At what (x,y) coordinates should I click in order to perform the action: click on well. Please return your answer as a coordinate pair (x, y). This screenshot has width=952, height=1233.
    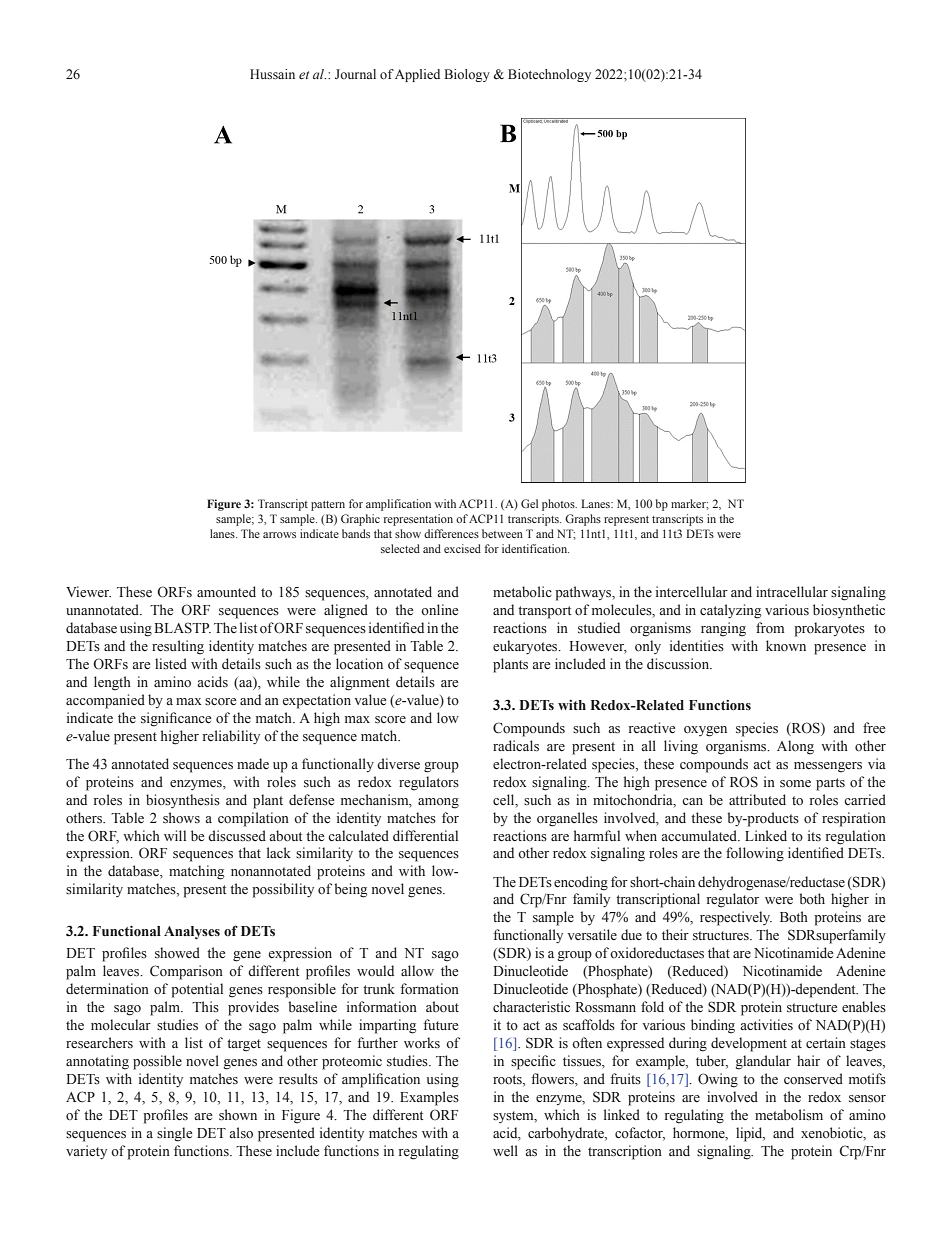
    Looking at the image, I should click on (505, 1150).
